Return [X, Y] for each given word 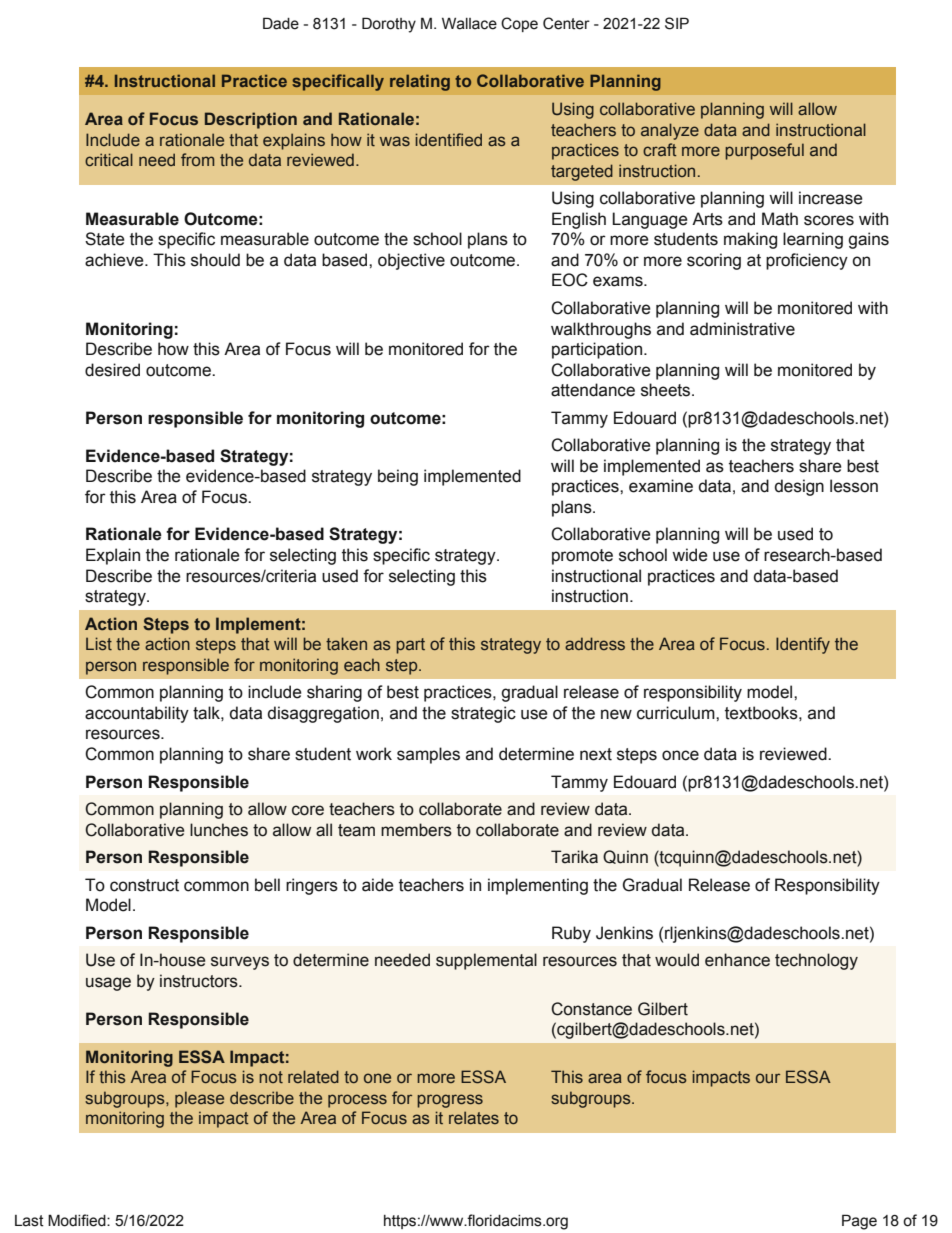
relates [474, 1117]
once [680, 755]
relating [420, 82]
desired [112, 370]
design [799, 487]
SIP [677, 23]
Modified [78, 1220]
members [416, 830]
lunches [219, 830]
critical [109, 159]
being [398, 477]
